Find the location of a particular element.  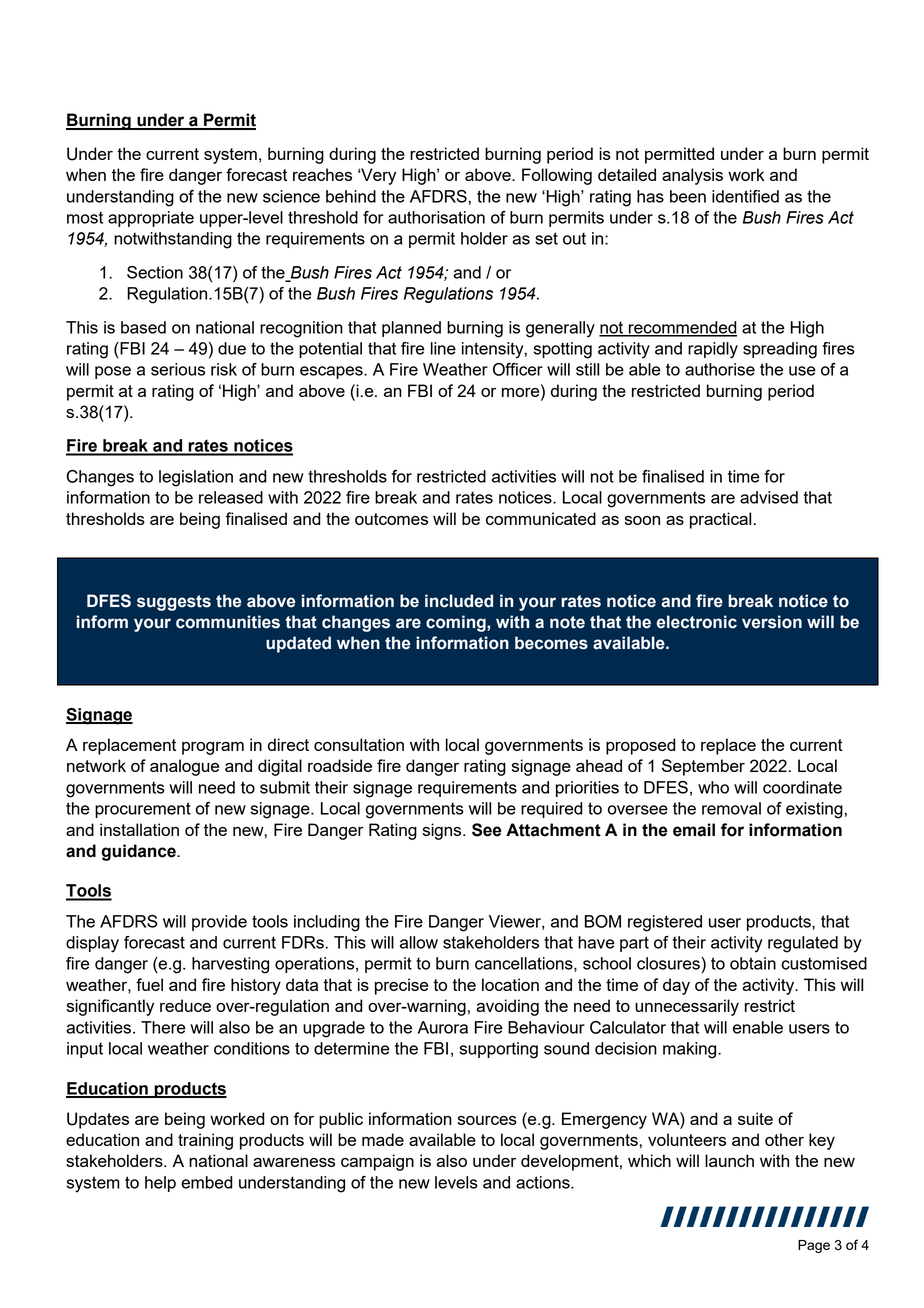

allow is located at coordinates (419, 942).
